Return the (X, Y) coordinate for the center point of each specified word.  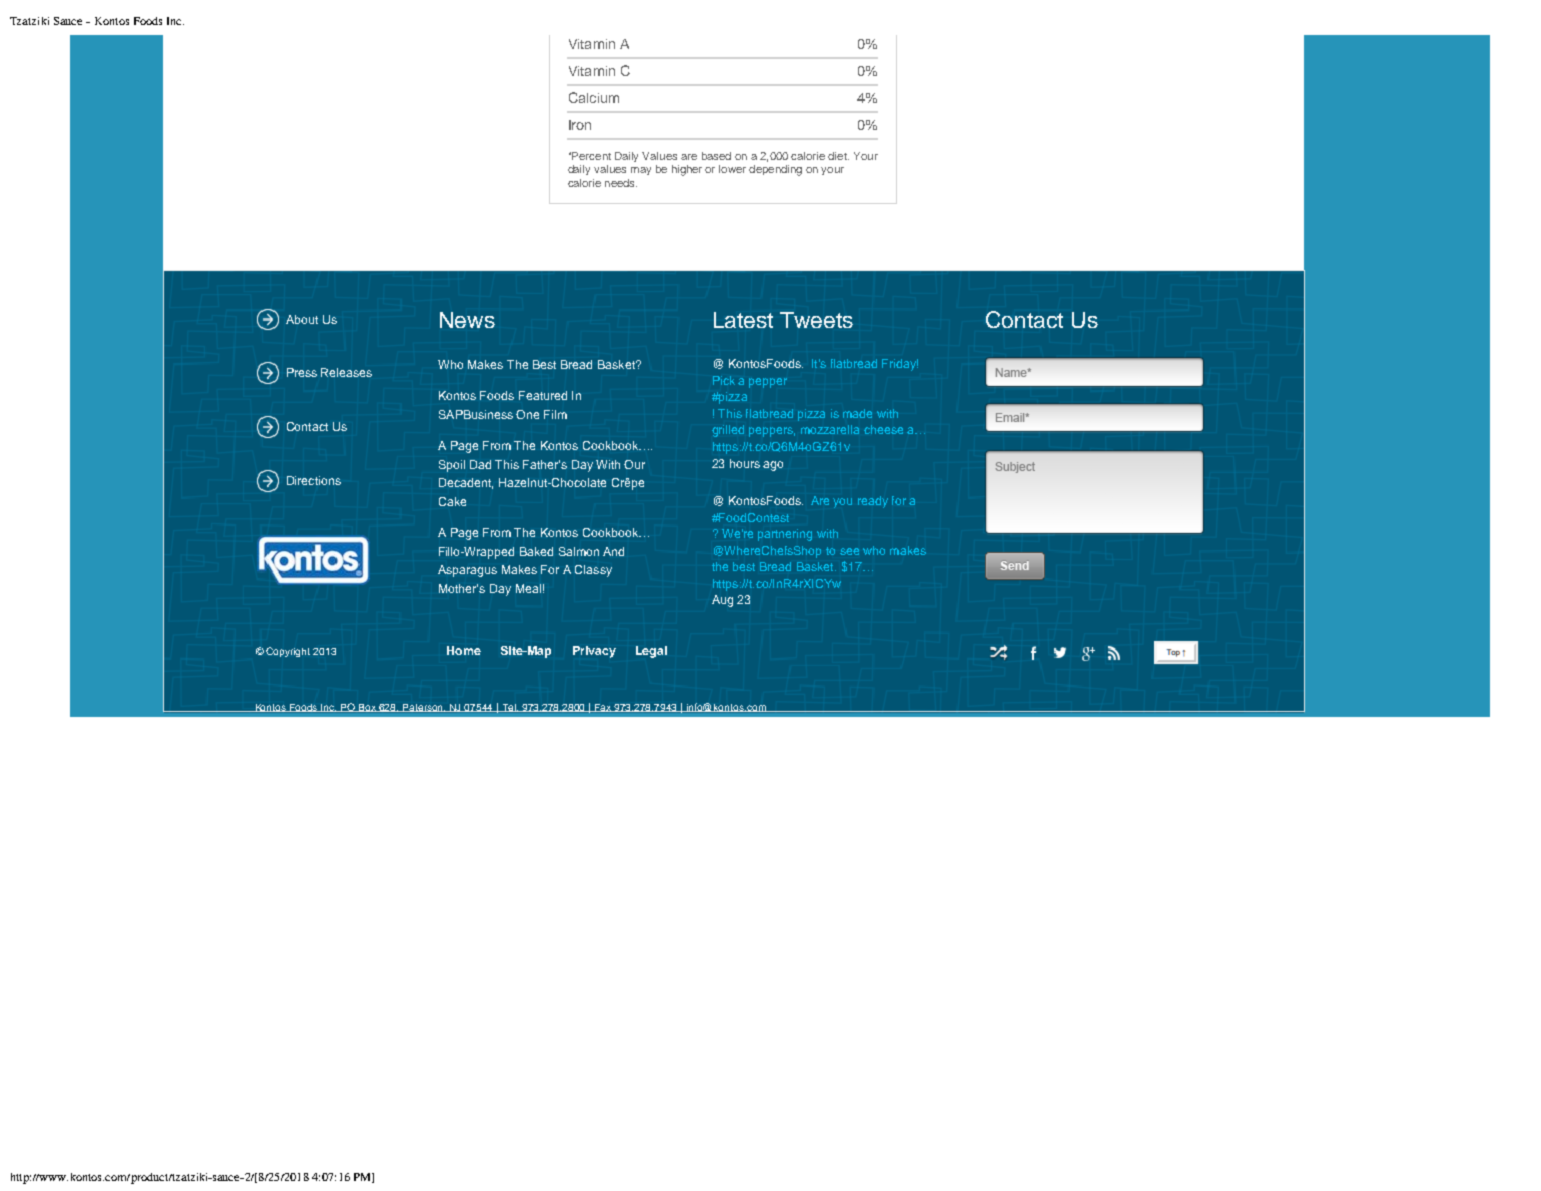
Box (368, 708)
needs (621, 183)
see (849, 551)
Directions (314, 480)
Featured (543, 395)
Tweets (816, 320)
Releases (346, 372)
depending (775, 170)
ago (773, 466)
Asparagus (467, 571)
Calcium (594, 97)
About (302, 319)
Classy (593, 571)
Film (555, 414)
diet (838, 156)
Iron (580, 125)
